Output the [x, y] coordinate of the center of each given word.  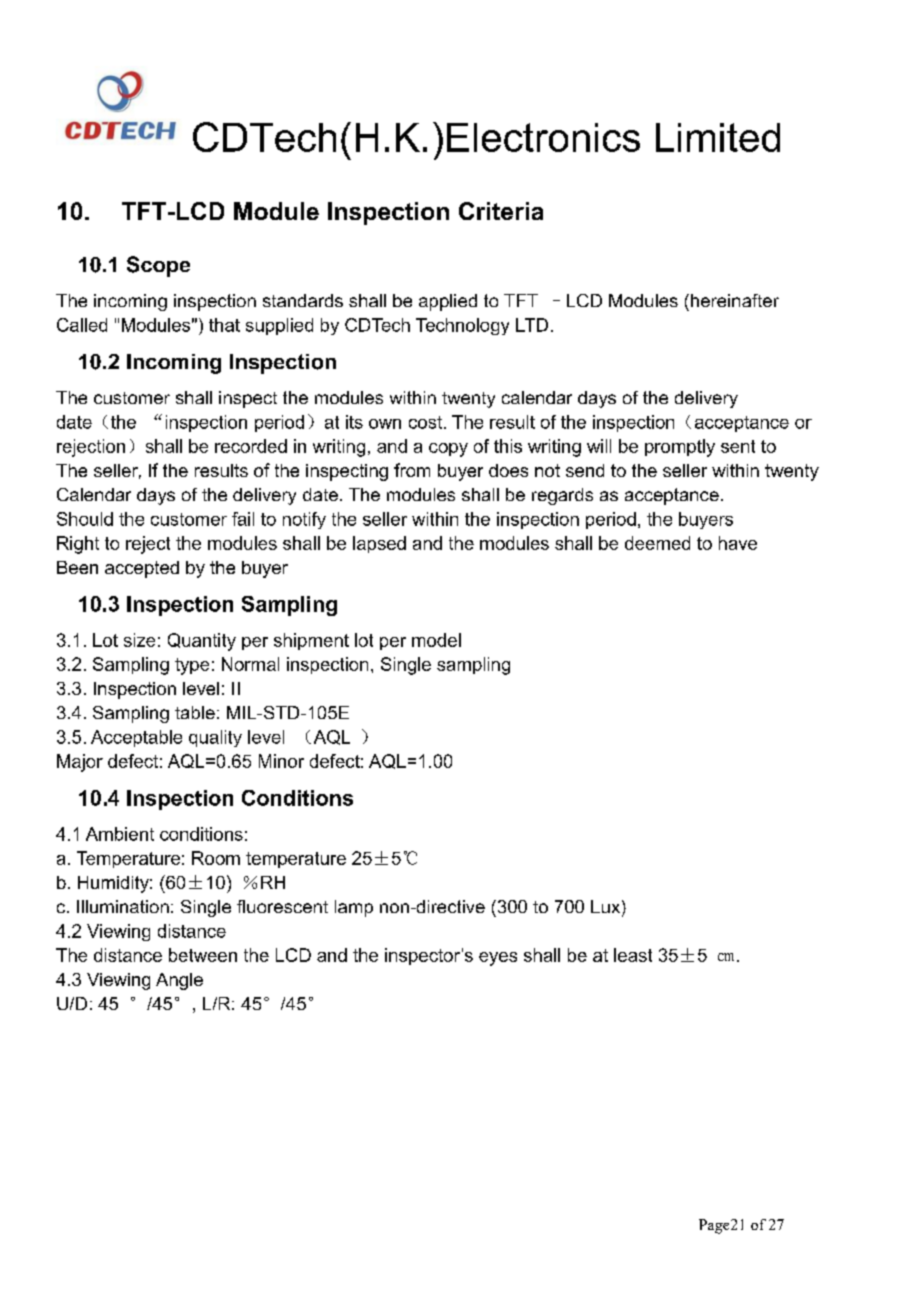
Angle [179, 981]
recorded [251, 446]
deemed [657, 543]
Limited [718, 137]
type [192, 666]
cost [425, 422]
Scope [158, 266]
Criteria [501, 211]
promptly [680, 448]
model [436, 640]
